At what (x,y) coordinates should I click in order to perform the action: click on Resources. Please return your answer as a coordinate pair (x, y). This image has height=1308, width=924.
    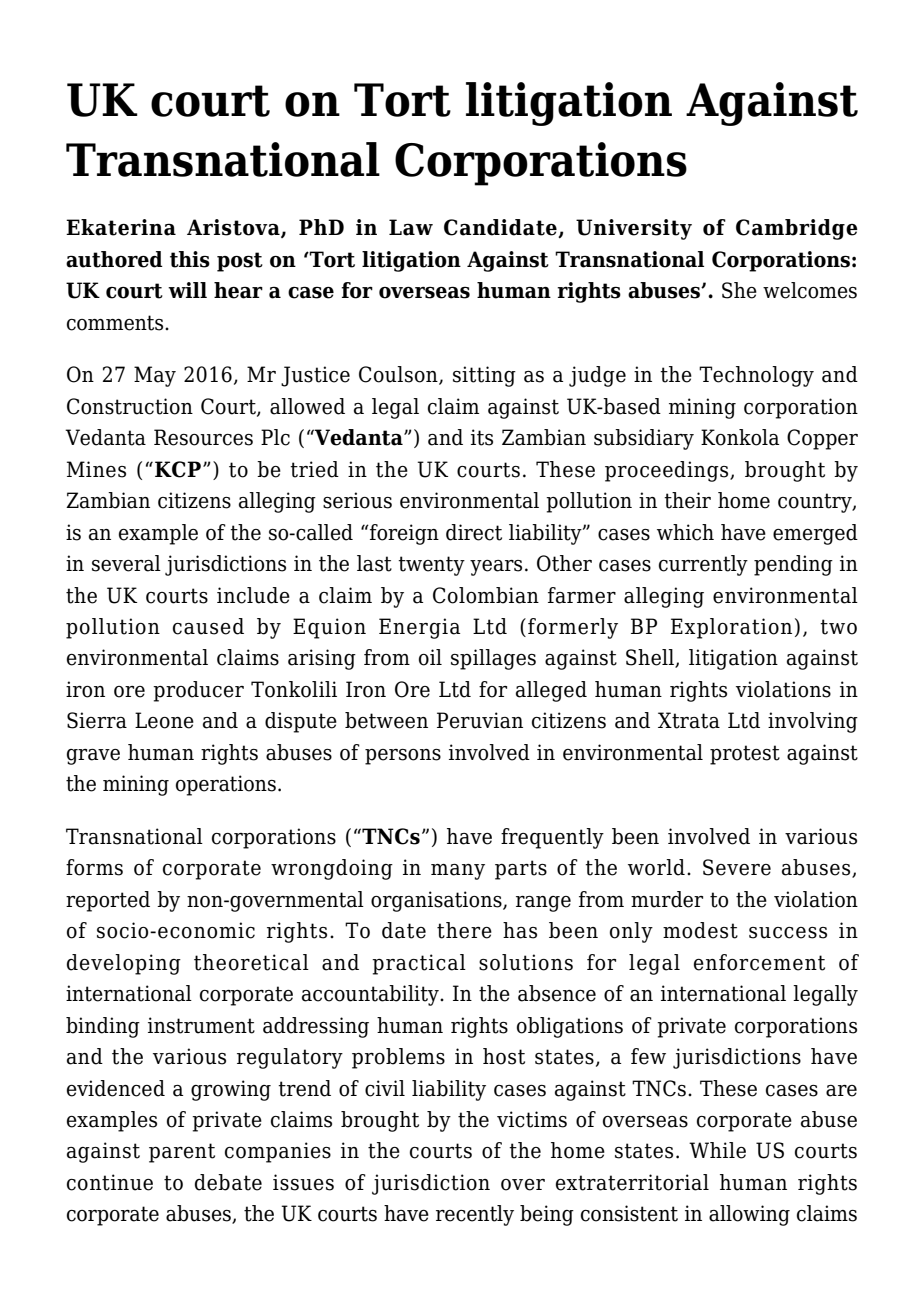
    Looking at the image, I should click on (203, 437).
